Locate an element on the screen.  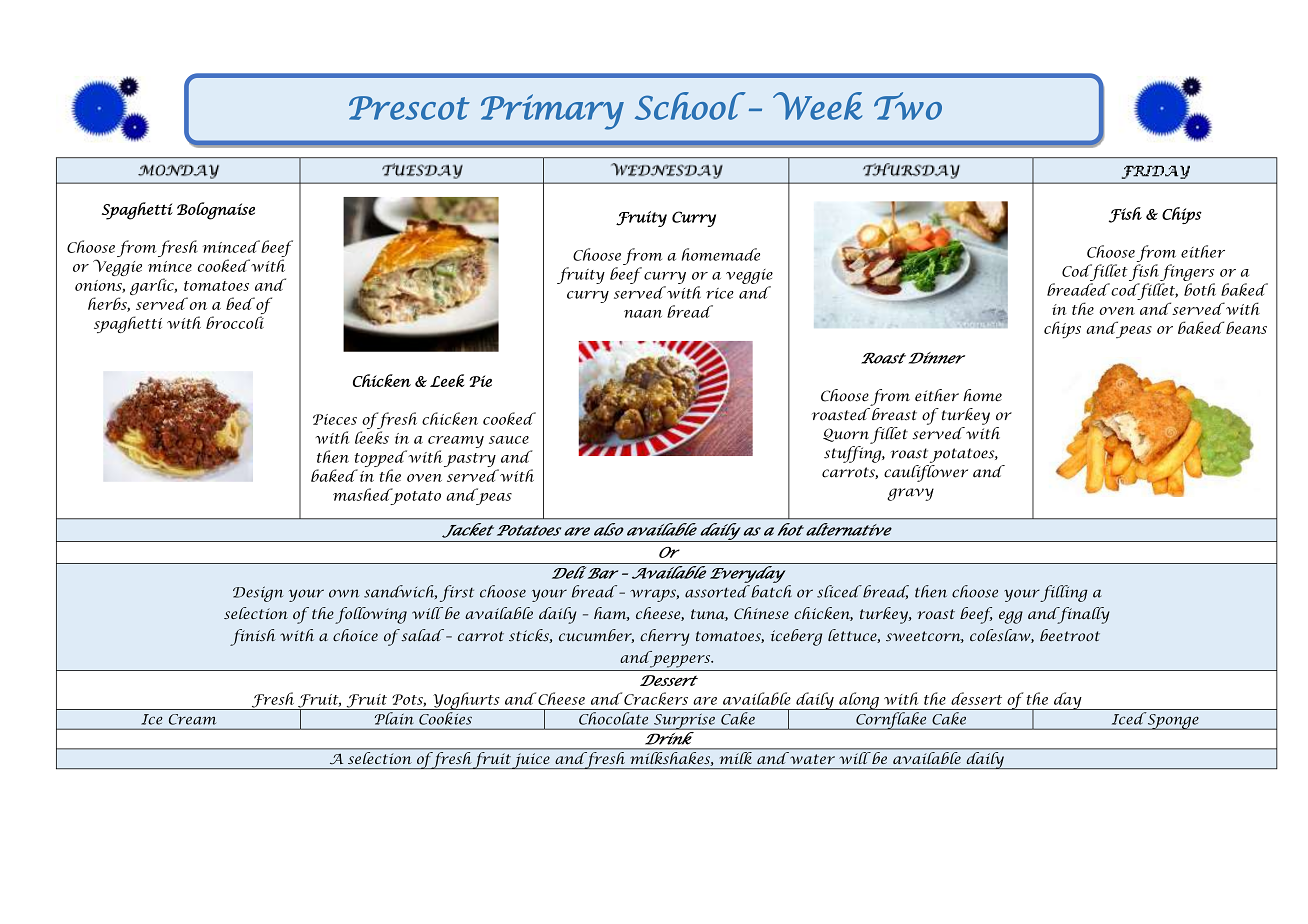
fingers is located at coordinates (1187, 272).
